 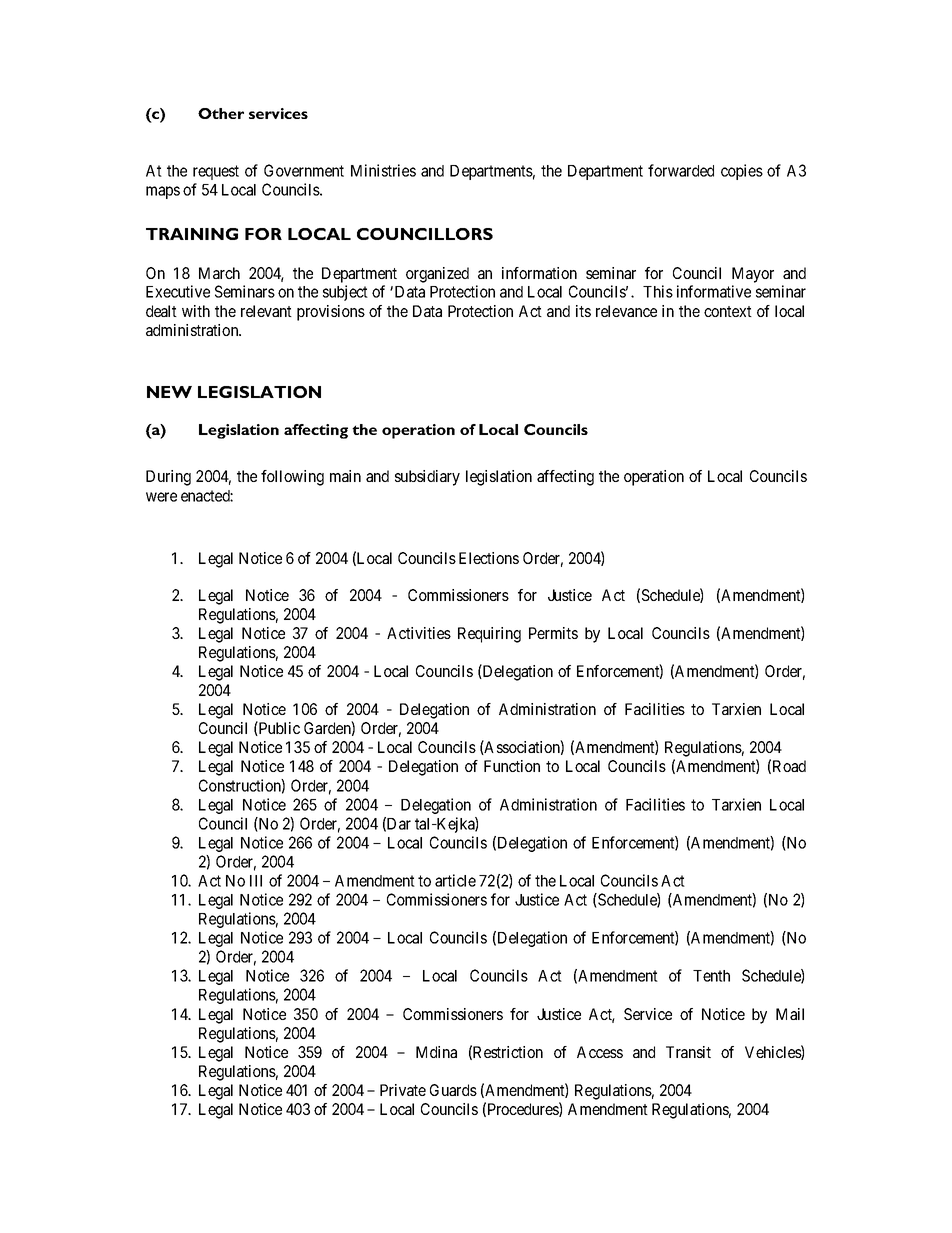 I want to click on Ministries, so click(x=383, y=170).
